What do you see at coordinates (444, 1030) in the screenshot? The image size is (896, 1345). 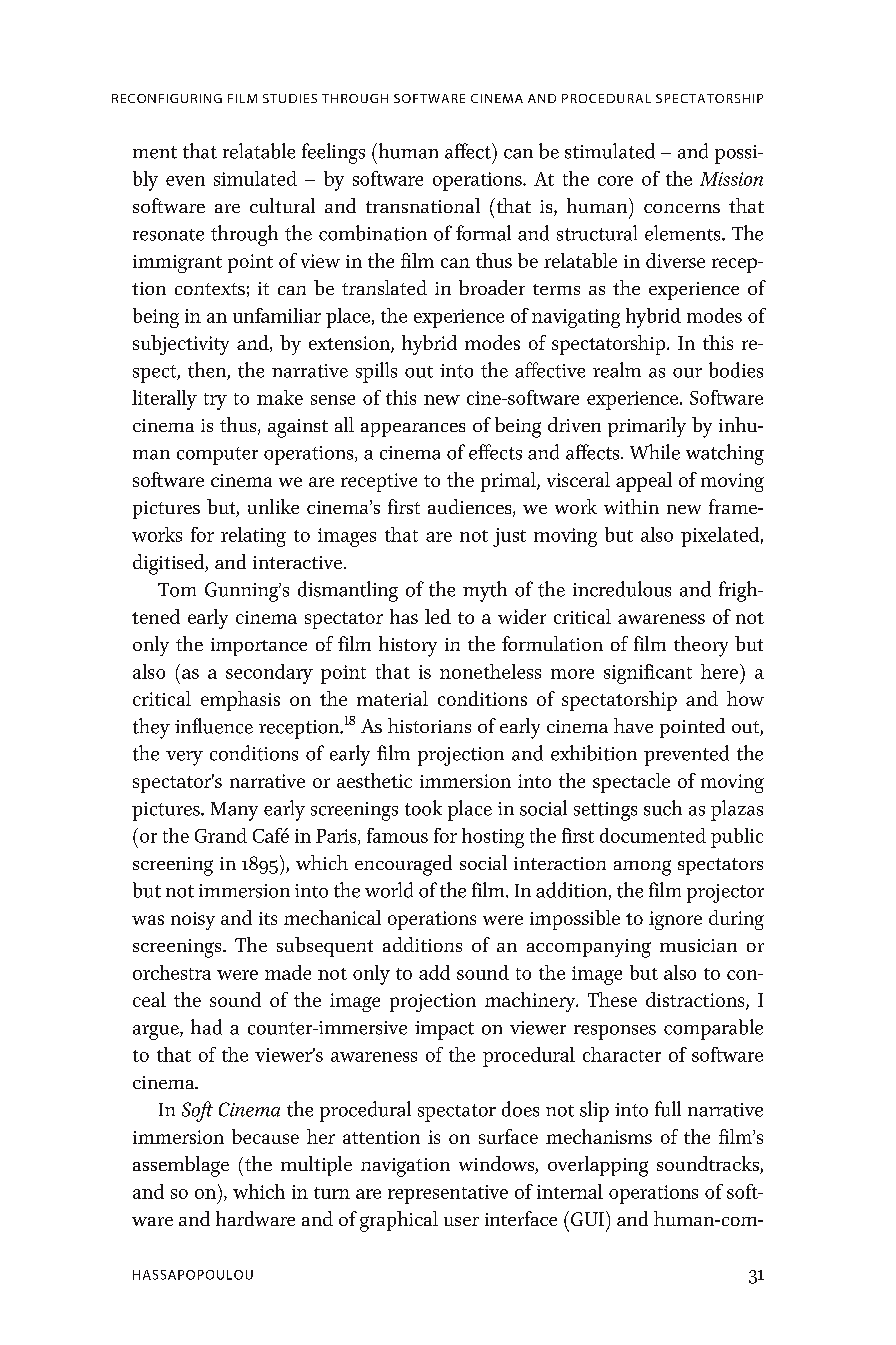 I see `impact` at bounding box center [444, 1030].
